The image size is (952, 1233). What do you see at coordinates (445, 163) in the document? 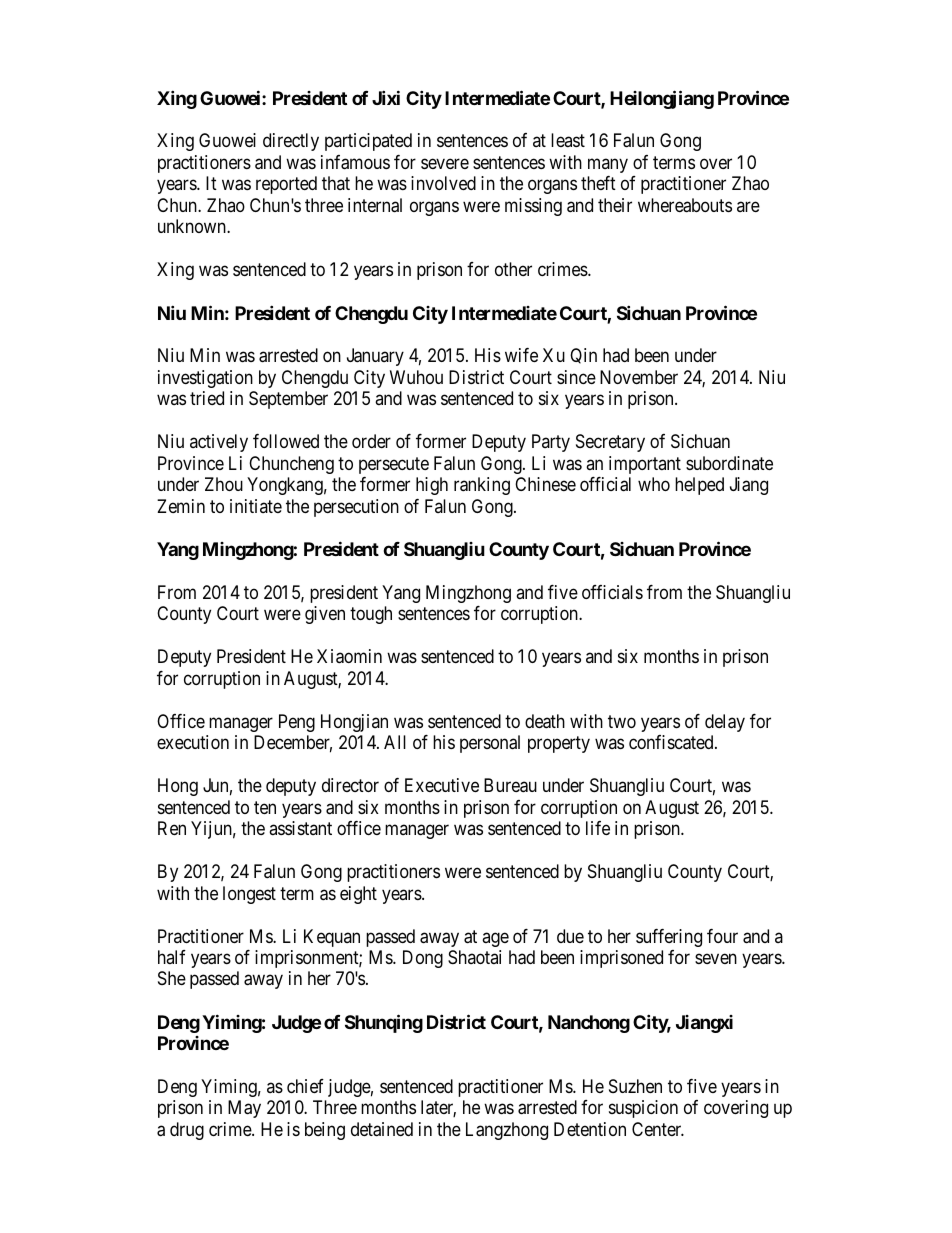
I see `severe` at bounding box center [445, 163].
